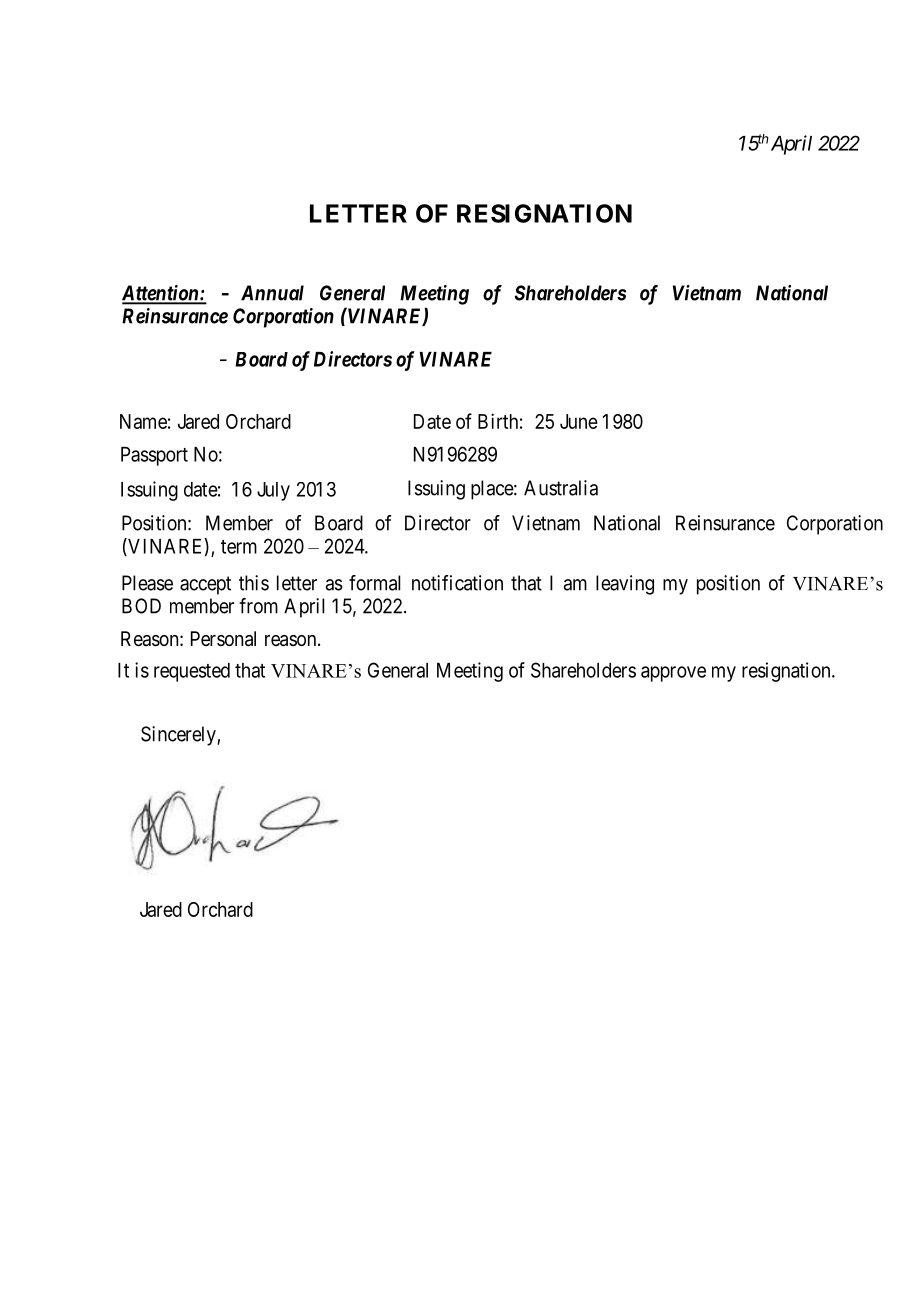 The image size is (924, 1308). What do you see at coordinates (205, 585) in the document?
I see `accept` at bounding box center [205, 585].
